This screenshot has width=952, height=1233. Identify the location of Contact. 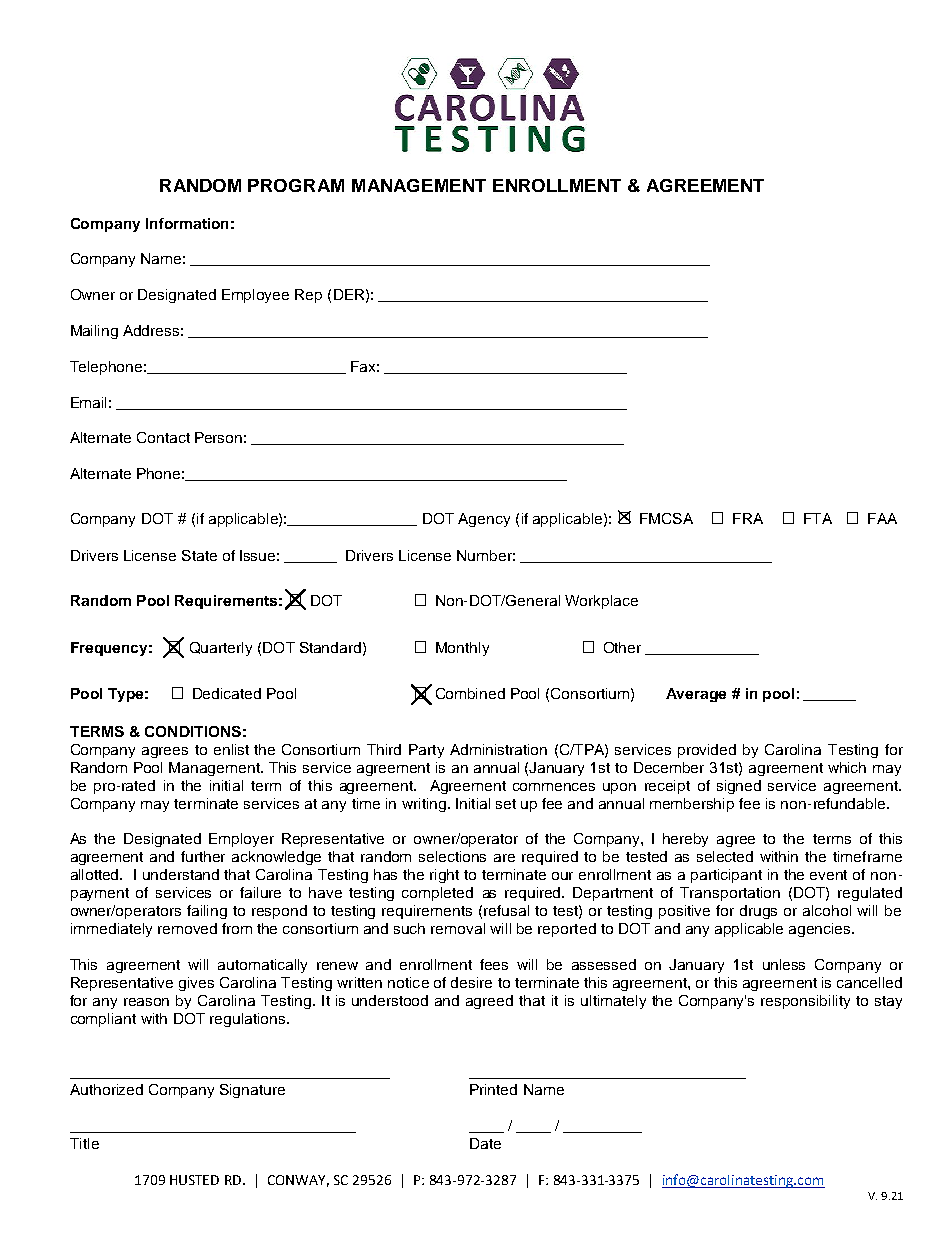
(163, 437).
